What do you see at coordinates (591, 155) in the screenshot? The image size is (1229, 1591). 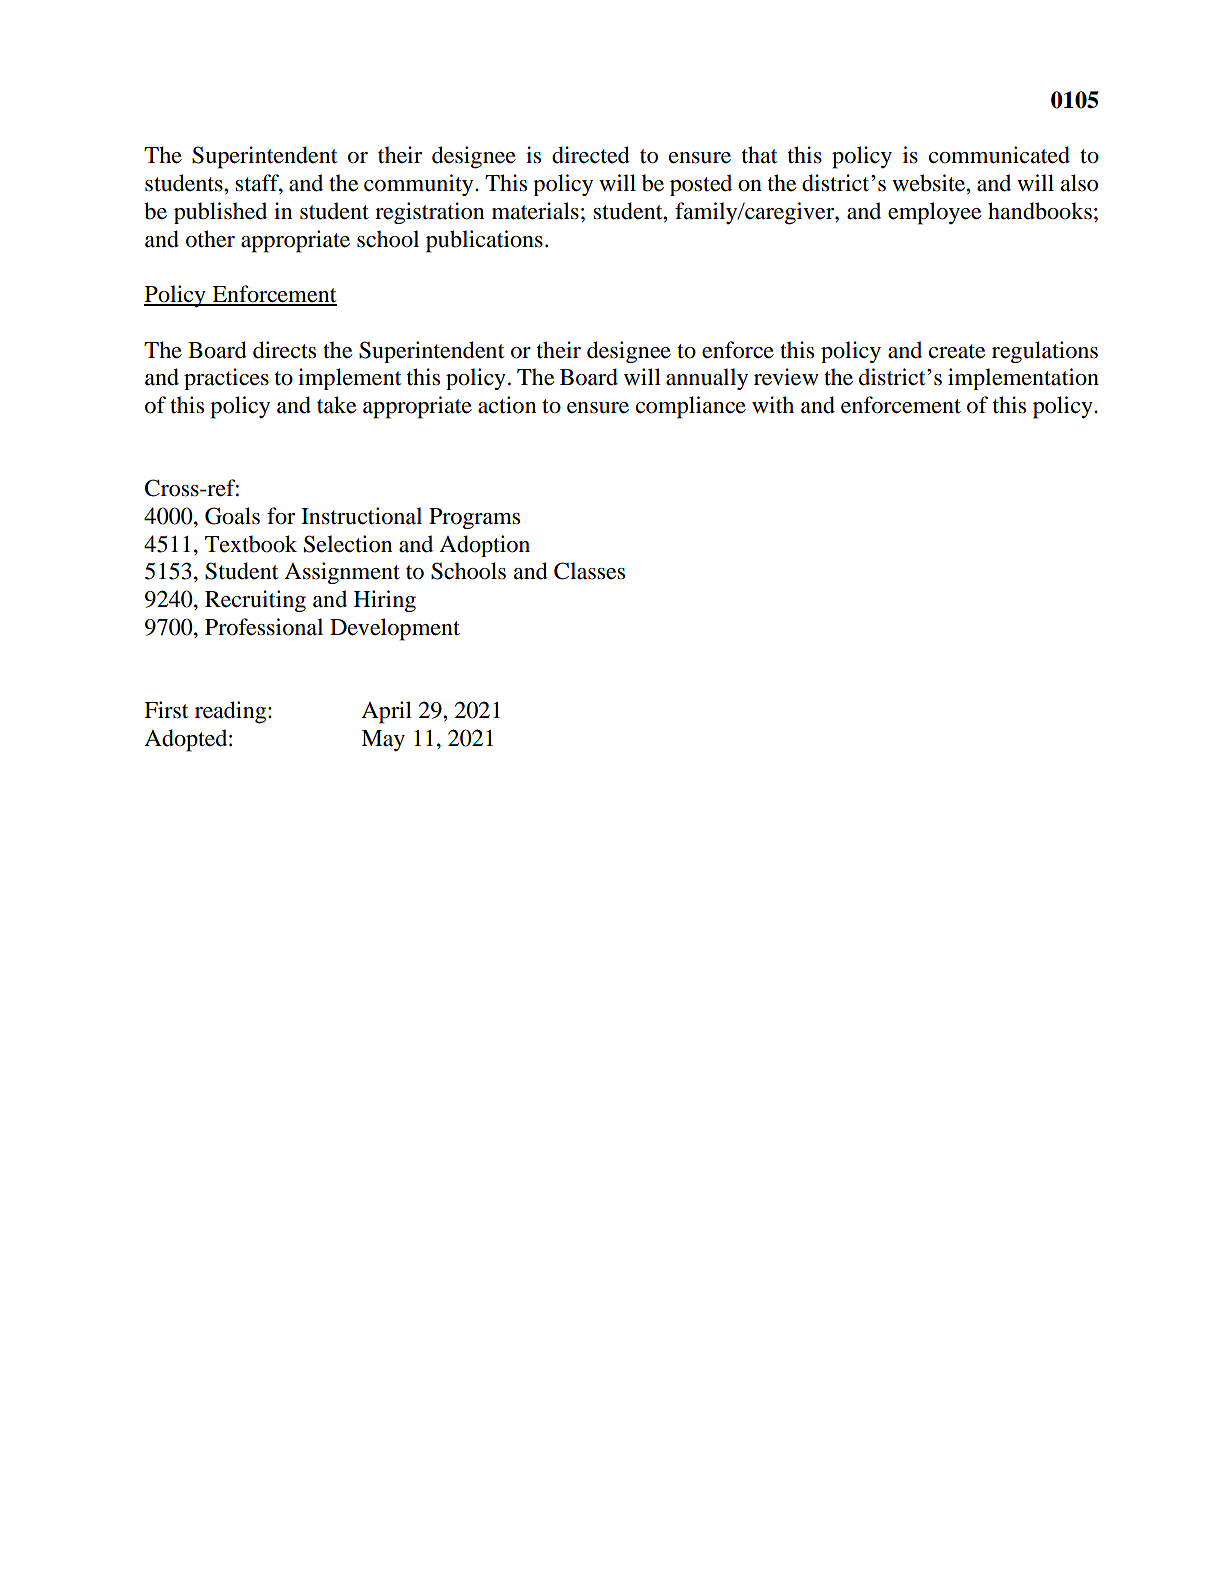 I see `directed` at bounding box center [591, 155].
